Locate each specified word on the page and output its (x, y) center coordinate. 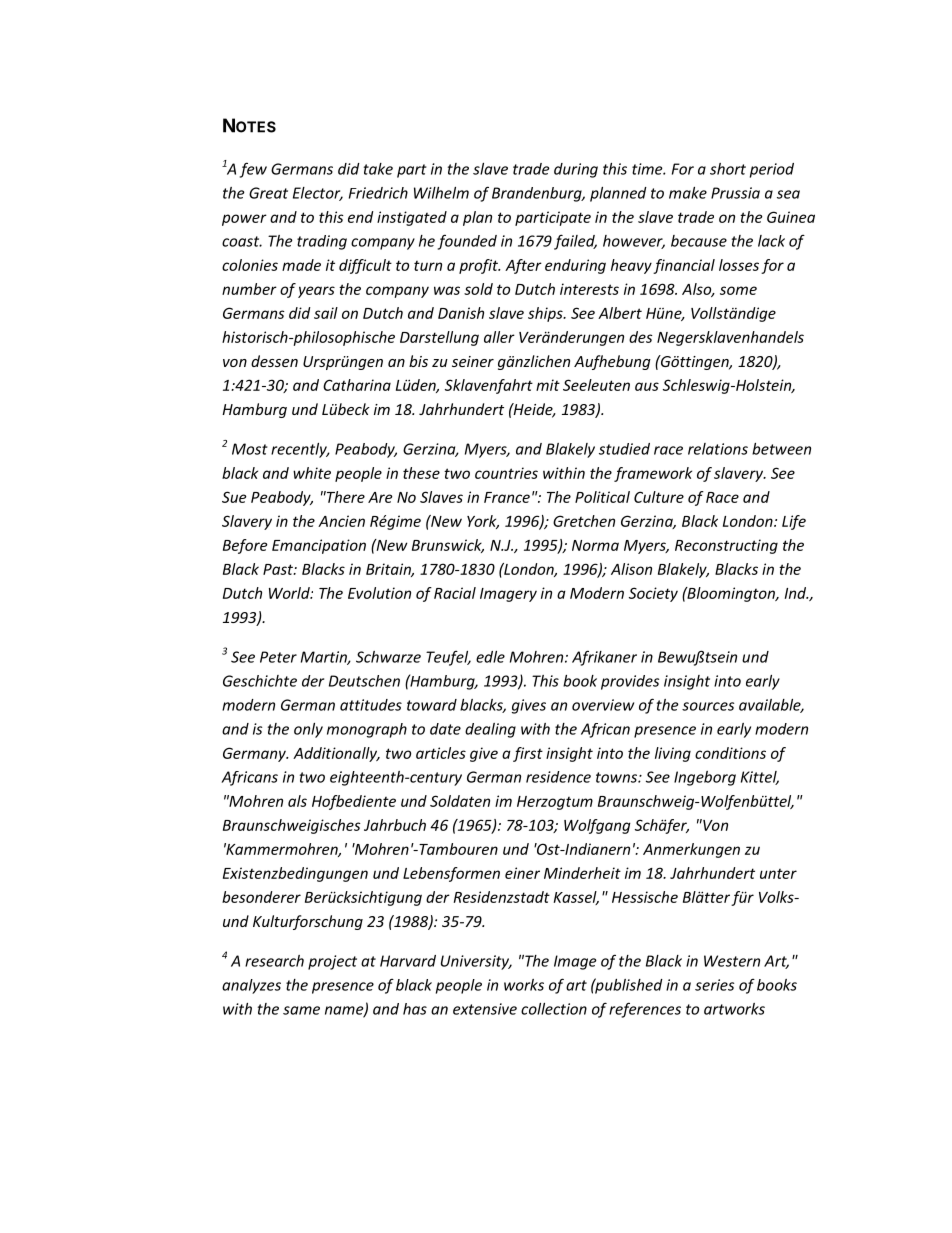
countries (506, 473)
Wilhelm (441, 193)
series (714, 985)
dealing (490, 730)
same (301, 1010)
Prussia (735, 193)
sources (708, 706)
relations (718, 449)
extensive (485, 1009)
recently (300, 450)
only (308, 730)
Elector (318, 194)
